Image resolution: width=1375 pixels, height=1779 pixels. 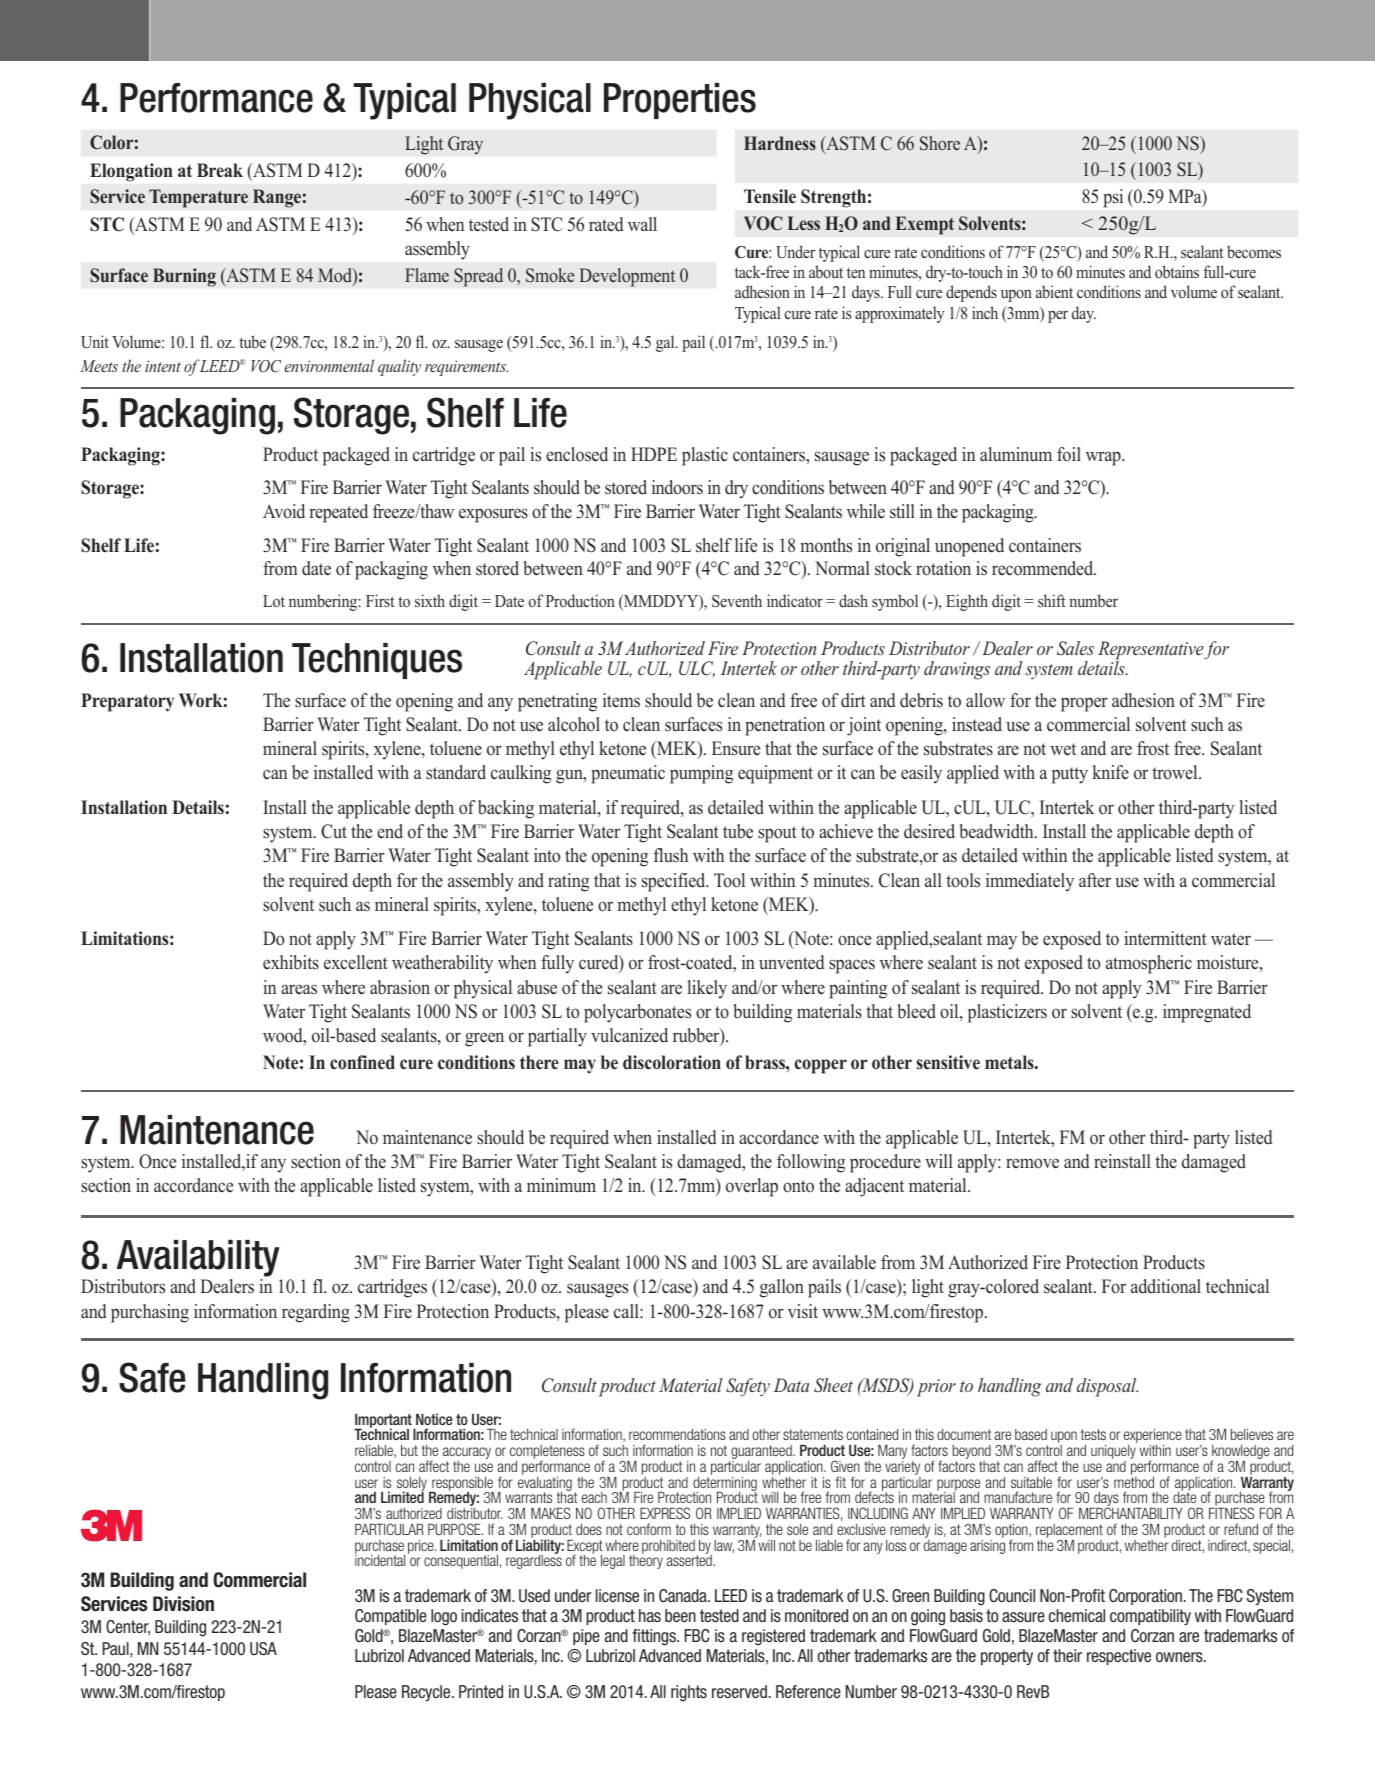 I want to click on specified, so click(x=675, y=882).
